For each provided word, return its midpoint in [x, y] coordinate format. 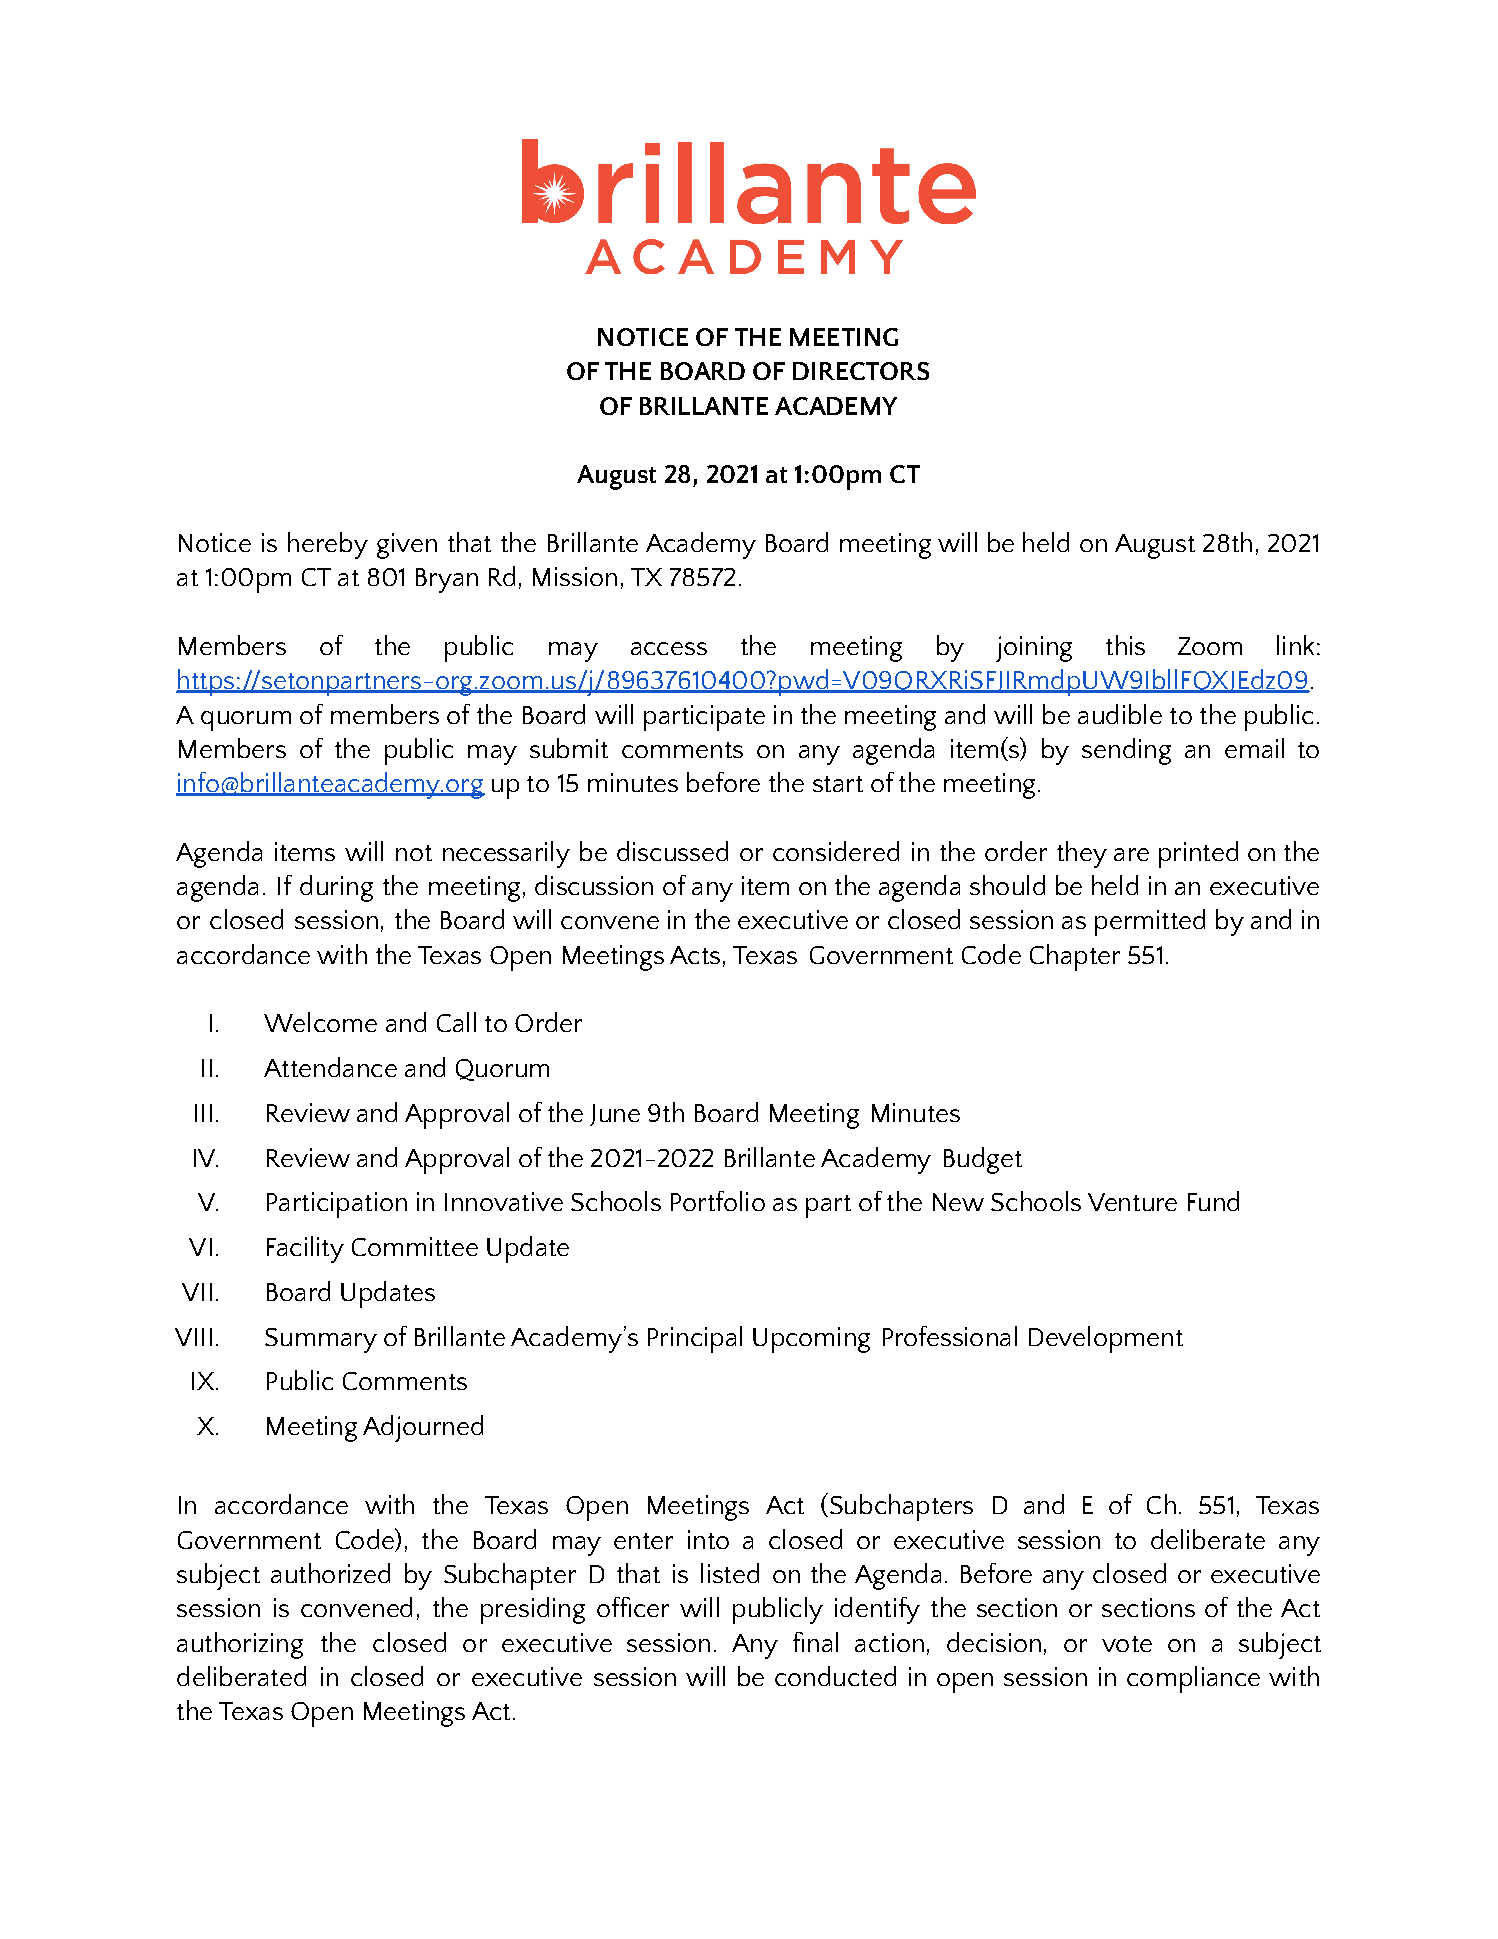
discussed [672, 851]
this [1125, 645]
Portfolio [718, 1201]
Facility [305, 1249]
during [336, 888]
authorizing [240, 1645]
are [1131, 854]
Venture [1132, 1202]
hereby [328, 545]
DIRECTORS [861, 371]
